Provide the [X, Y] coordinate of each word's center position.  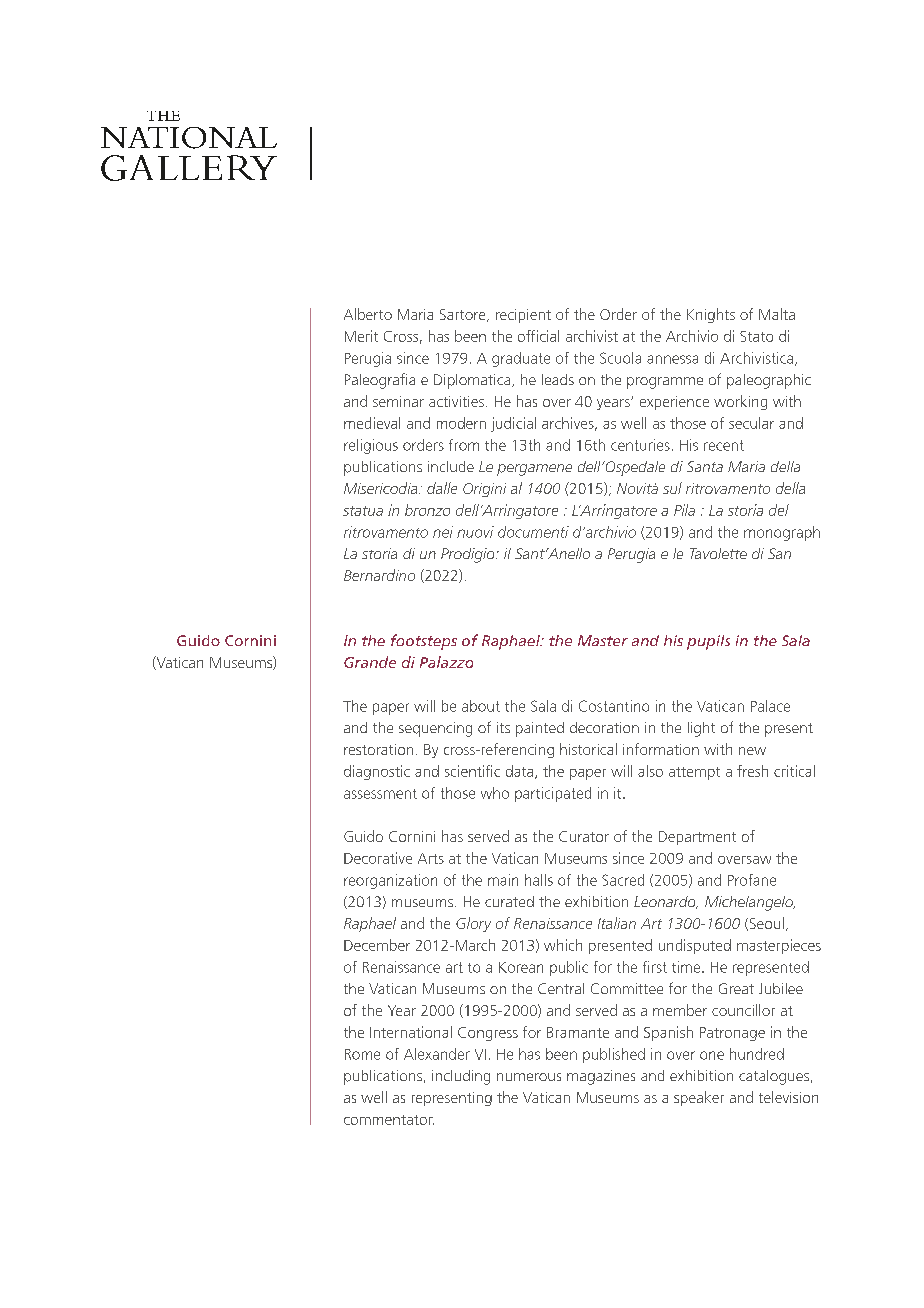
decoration [604, 727]
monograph [782, 533]
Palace [770, 706]
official [538, 336]
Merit [361, 336]
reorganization [390, 881]
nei [443, 532]
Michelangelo [750, 903]
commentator [389, 1120]
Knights [711, 315]
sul [672, 488]
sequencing [435, 729]
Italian [617, 923]
